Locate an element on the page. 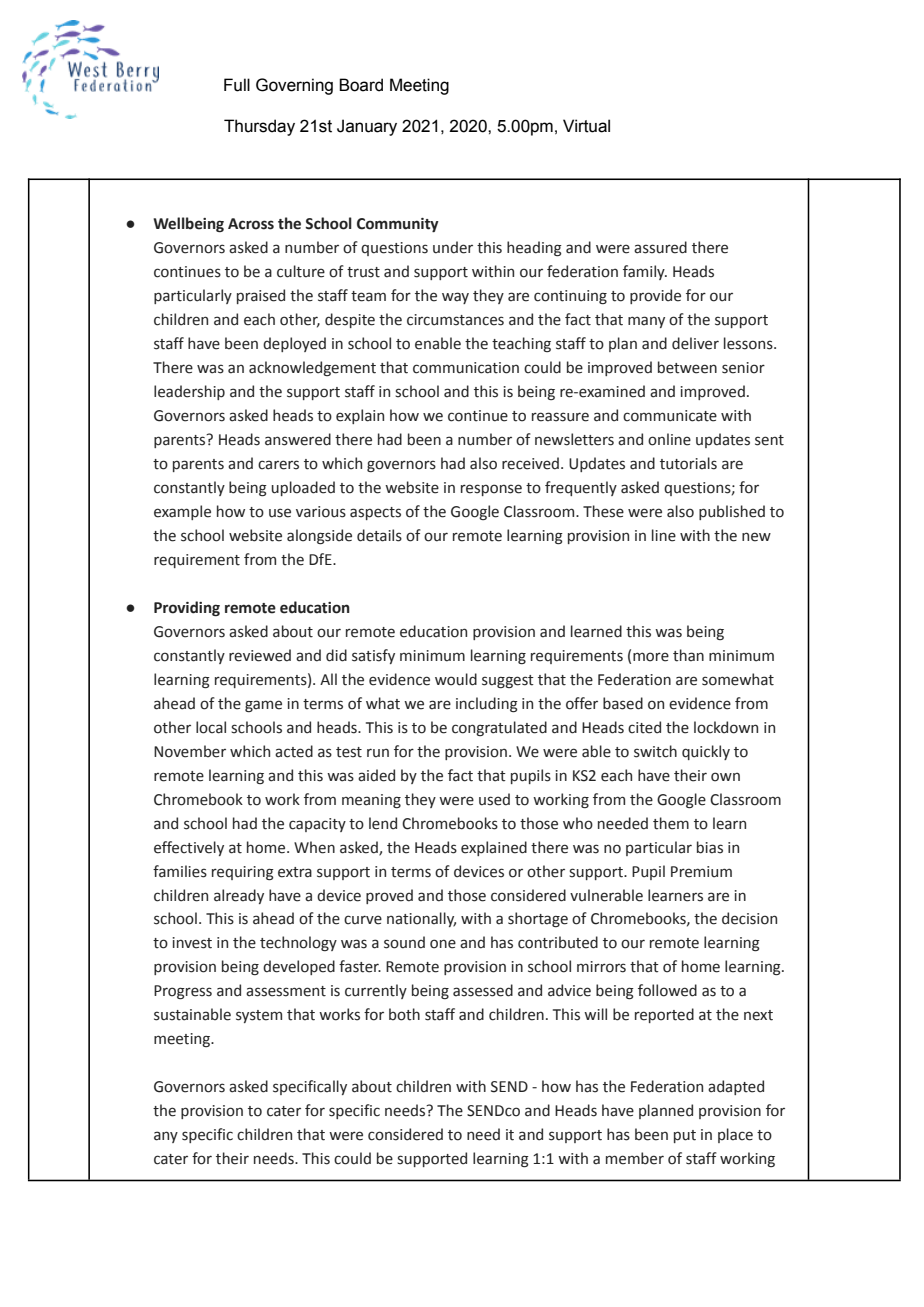 This document has width=924, height=1307. system is located at coordinates (259, 1016).
